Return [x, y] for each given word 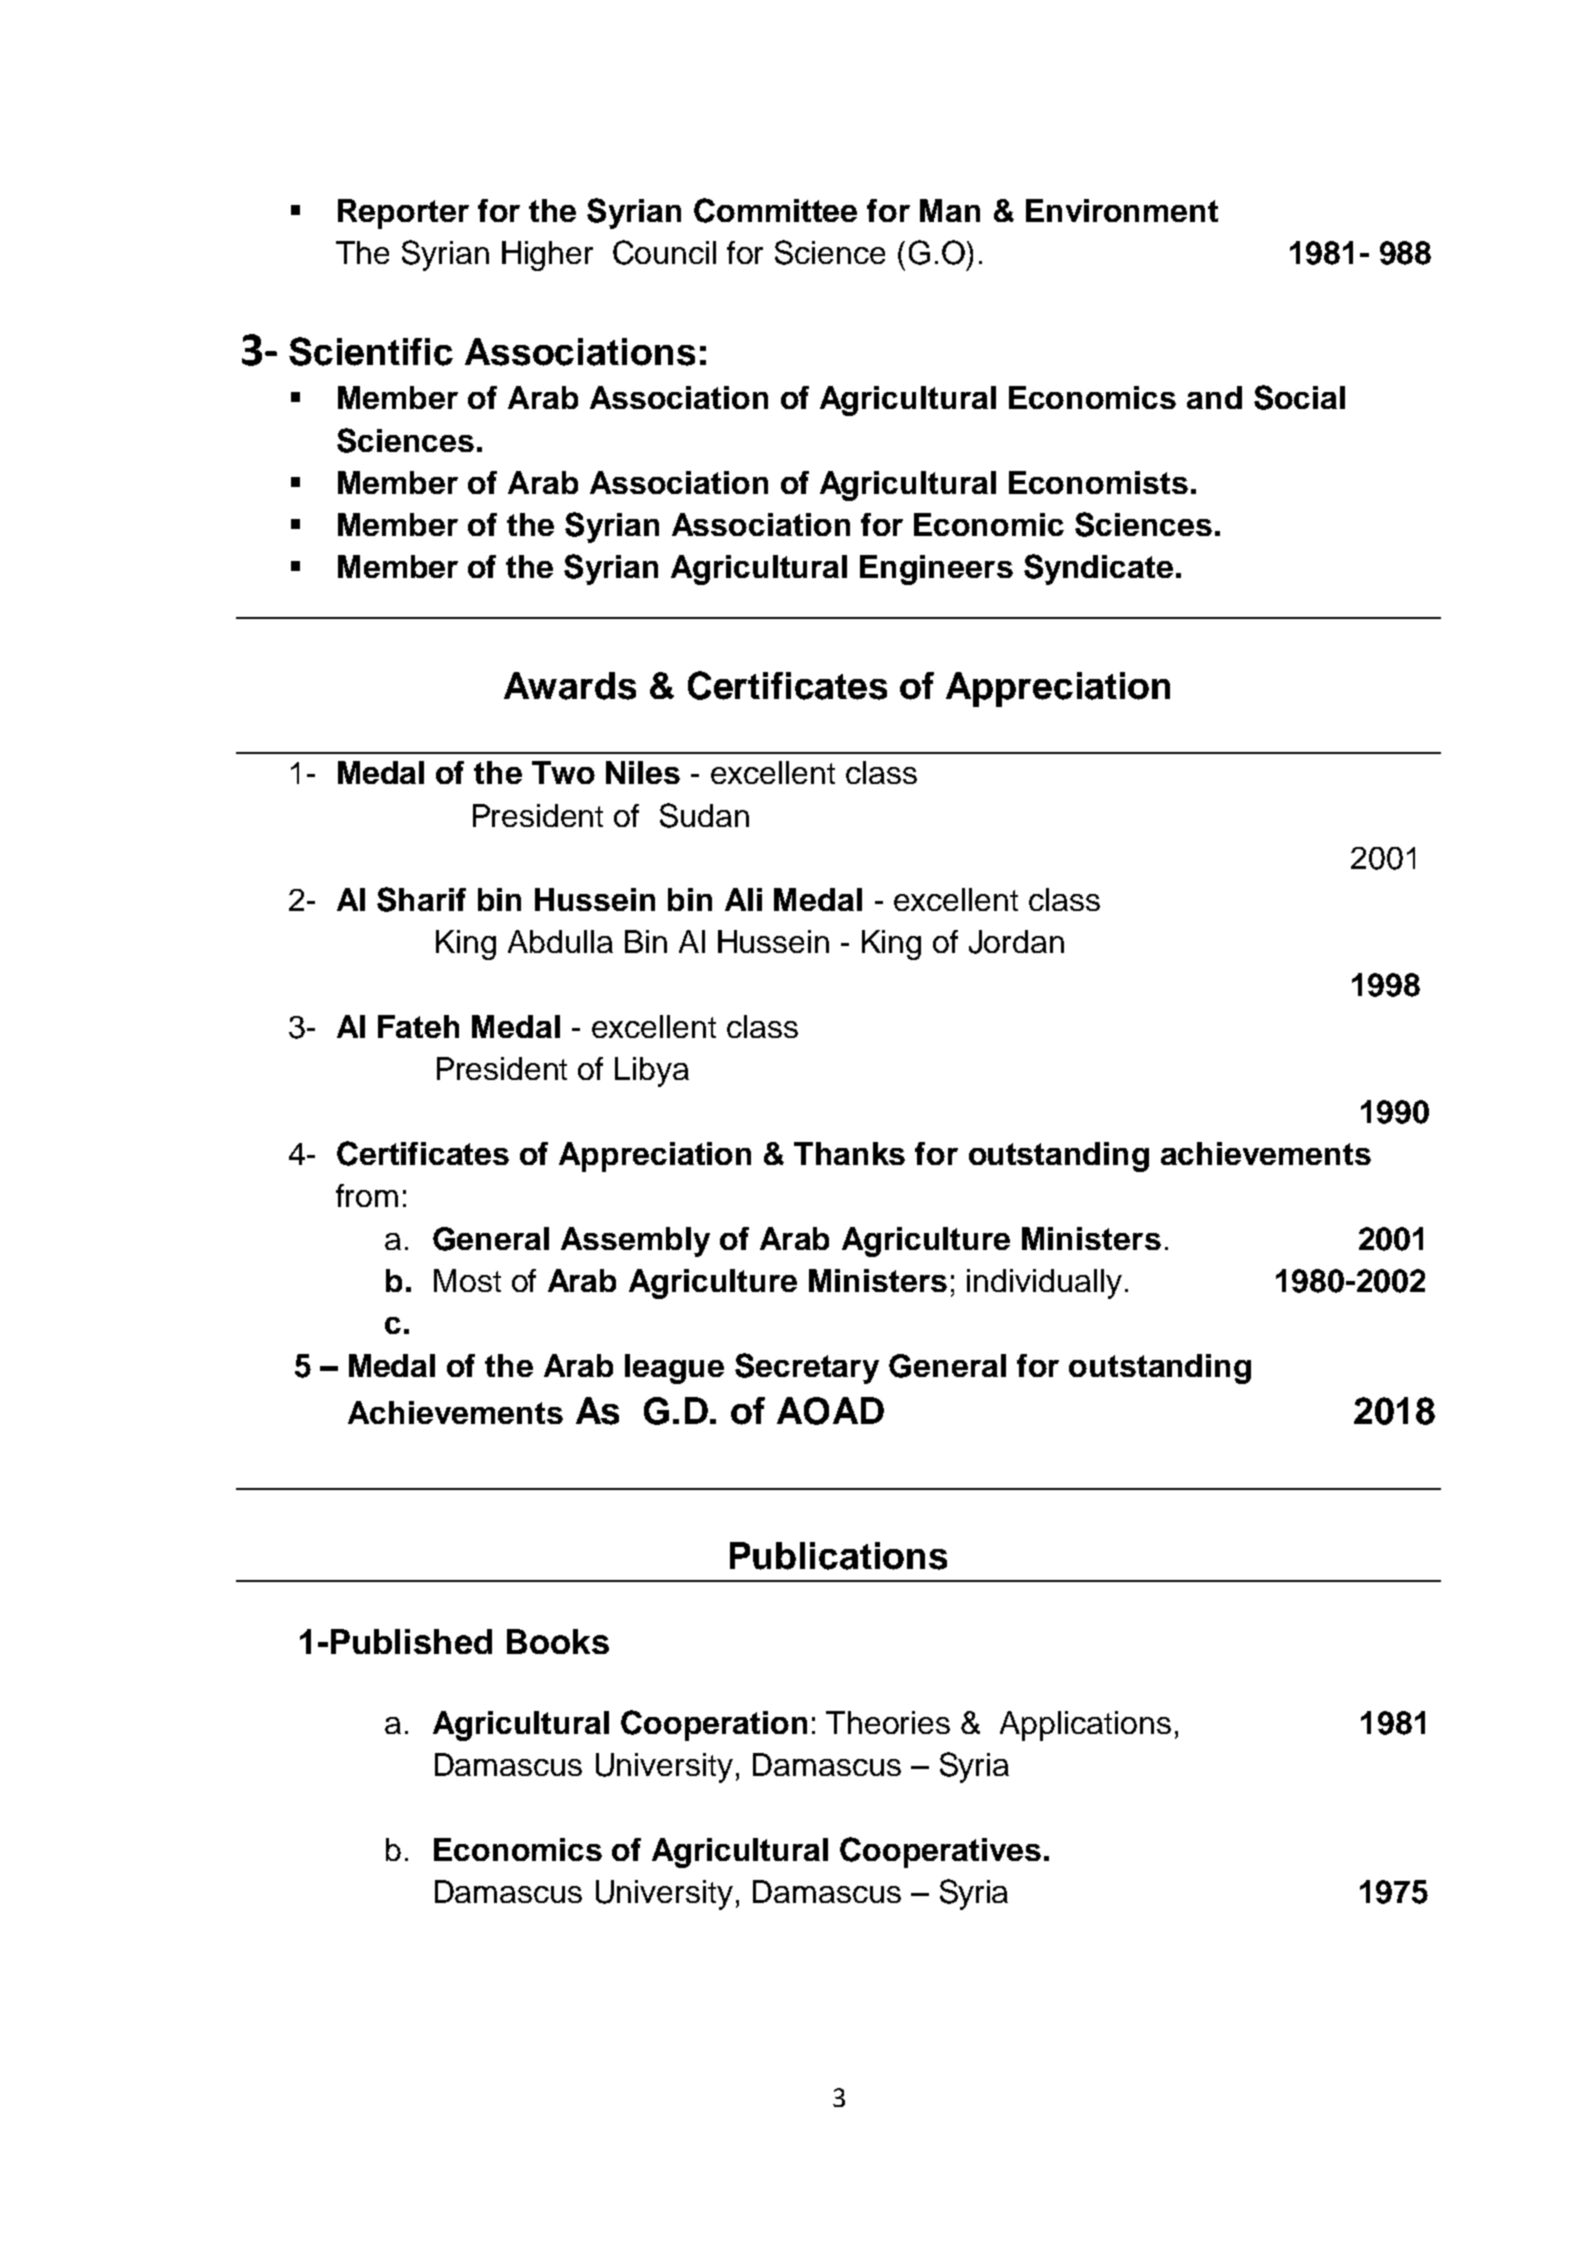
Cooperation [714, 1725]
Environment [1122, 210]
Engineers [936, 570]
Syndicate [1098, 569]
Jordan [1016, 942]
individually [1044, 1284]
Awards [570, 686]
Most [467, 1280]
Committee [775, 210]
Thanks [849, 1153]
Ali [743, 899]
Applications [1085, 1726]
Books [558, 1641]
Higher [547, 256]
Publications [838, 1556]
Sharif [421, 899]
